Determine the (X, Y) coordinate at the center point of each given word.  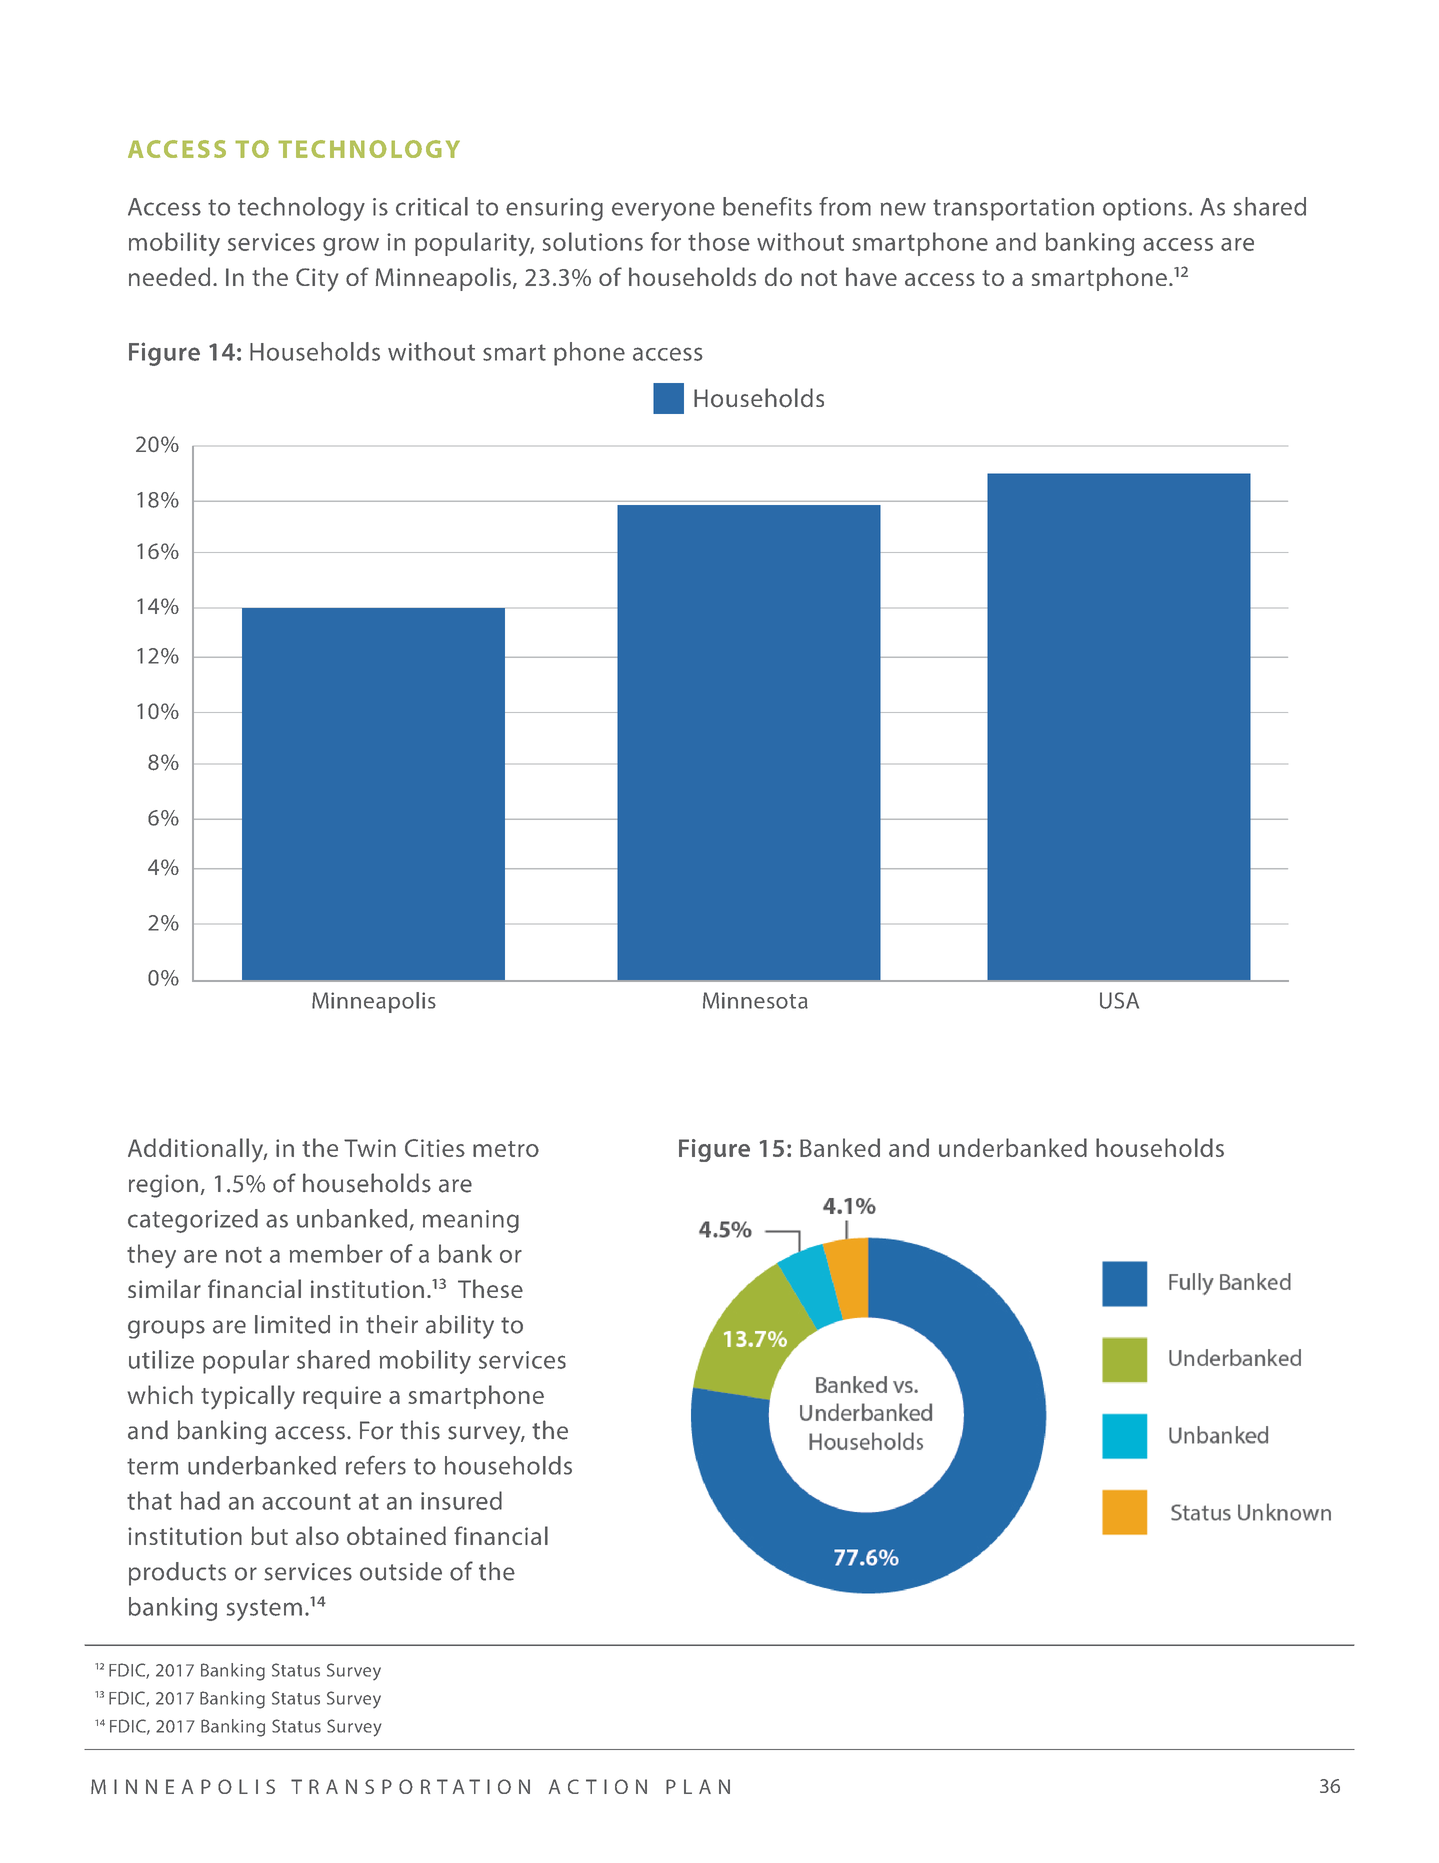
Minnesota (755, 1000)
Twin (370, 1148)
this (420, 1430)
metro (506, 1149)
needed (169, 276)
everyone (663, 211)
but (269, 1535)
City (317, 280)
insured (461, 1500)
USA (1119, 1000)
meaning (471, 1221)
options (1145, 209)
